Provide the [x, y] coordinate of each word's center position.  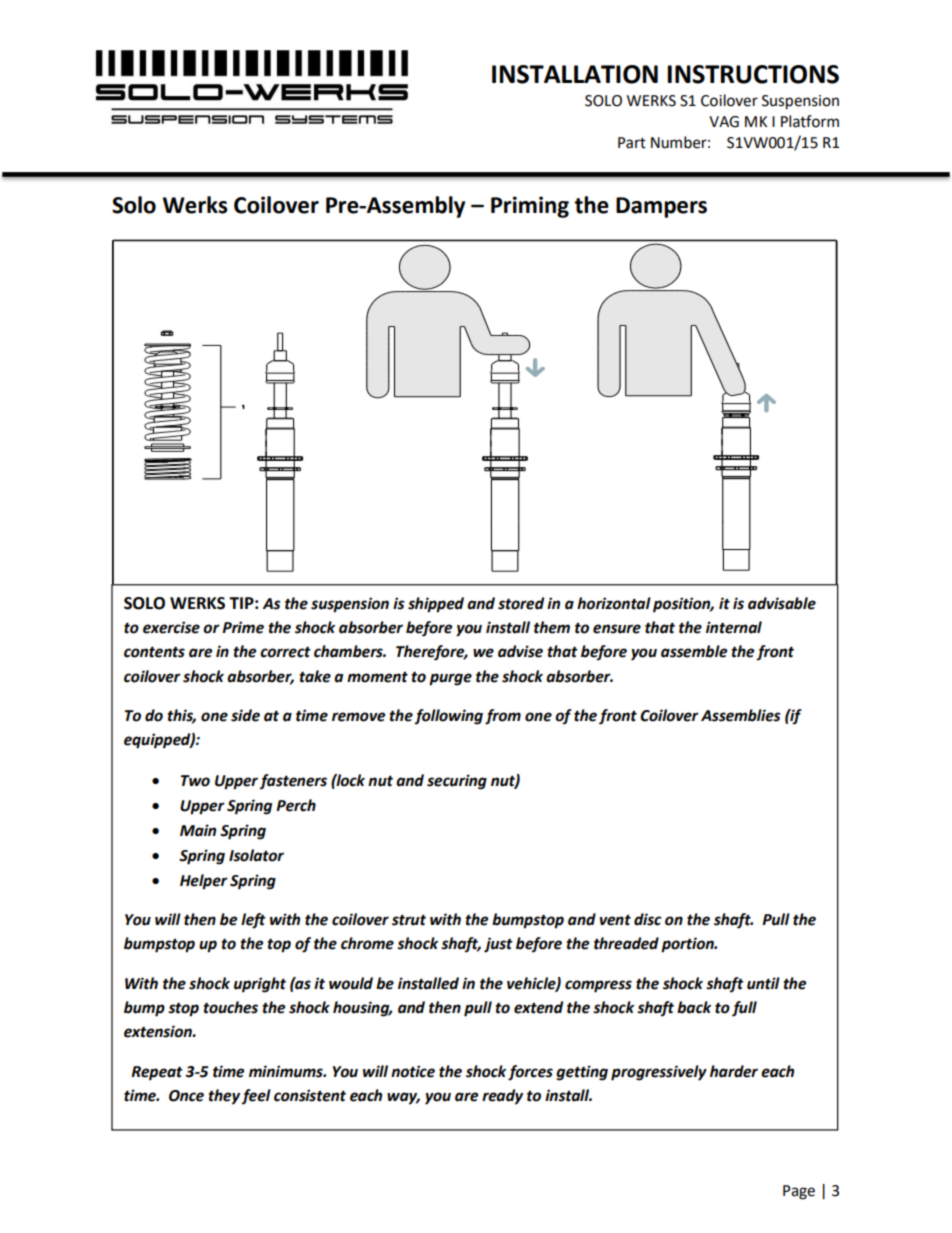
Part [632, 143]
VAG [724, 122]
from [503, 717]
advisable [782, 603]
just [498, 945]
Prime [243, 627]
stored [521, 603]
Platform [810, 121]
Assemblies [741, 715]
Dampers [661, 207]
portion [688, 945]
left [253, 921]
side [245, 715]
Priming [530, 207]
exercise [171, 627]
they [225, 1097]
